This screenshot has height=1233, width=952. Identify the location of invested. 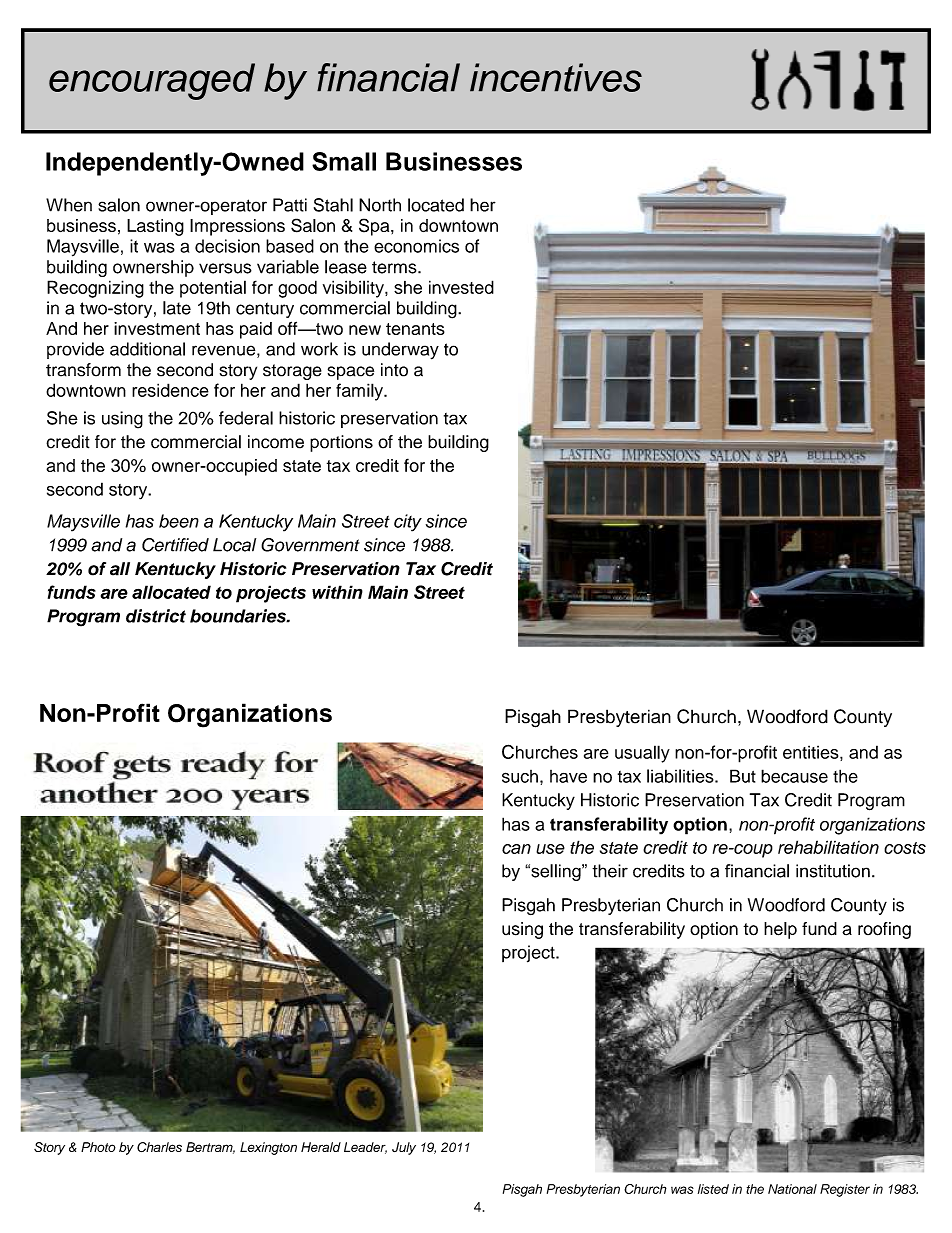
(461, 287).
